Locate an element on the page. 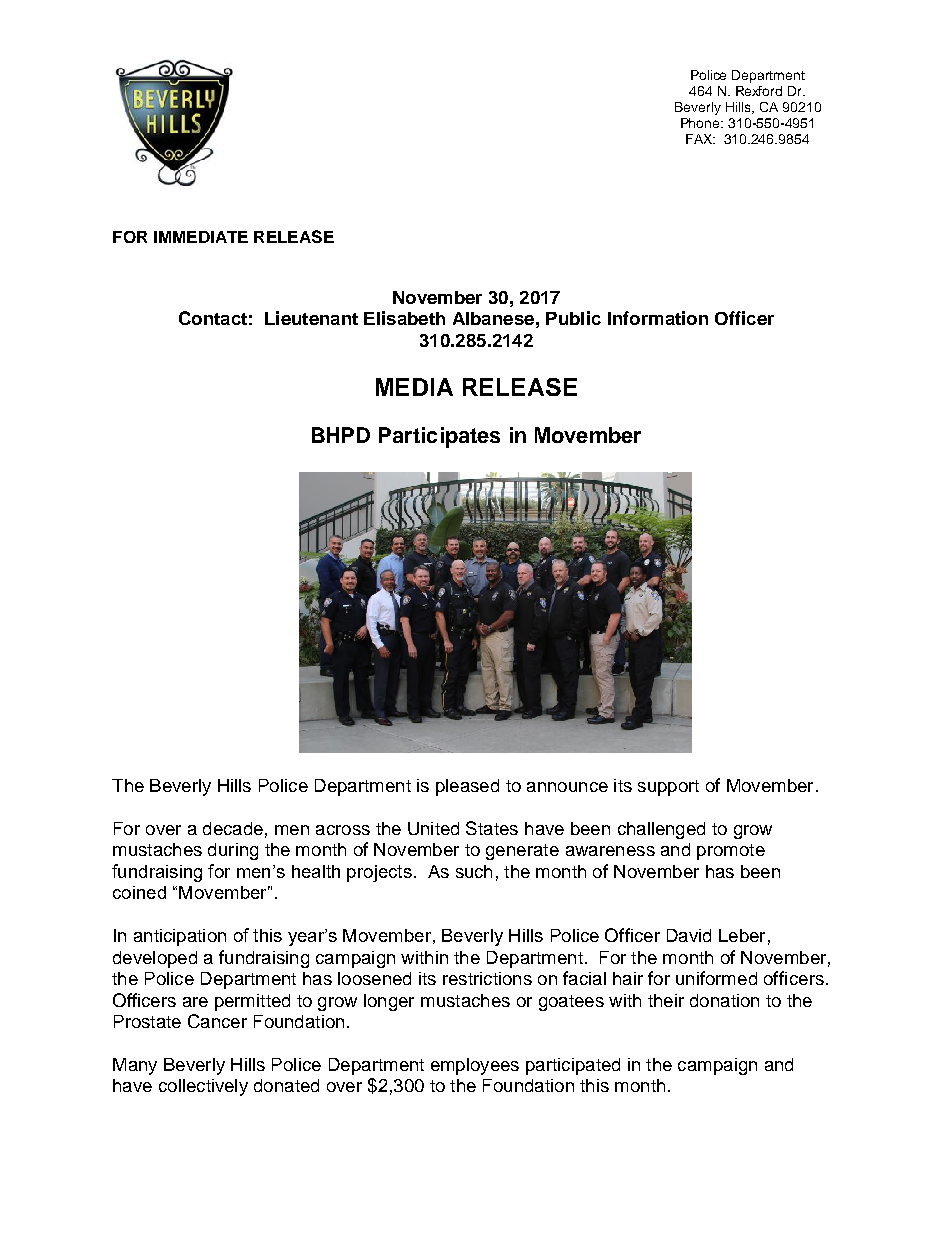 Image resolution: width=952 pixels, height=1233 pixels. Phone is located at coordinates (701, 123).
